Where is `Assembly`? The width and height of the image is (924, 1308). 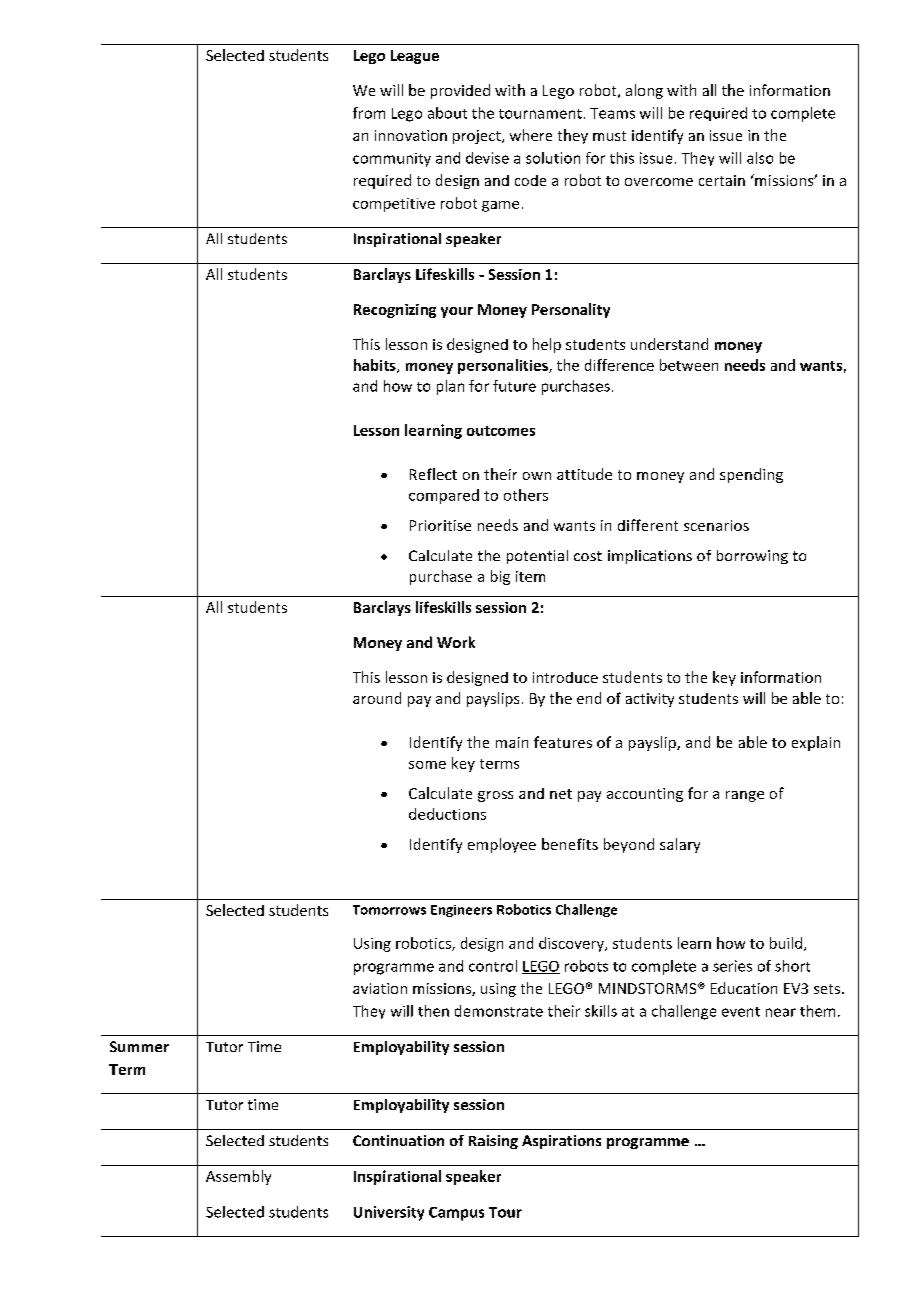
Assembly is located at coordinates (238, 1177).
